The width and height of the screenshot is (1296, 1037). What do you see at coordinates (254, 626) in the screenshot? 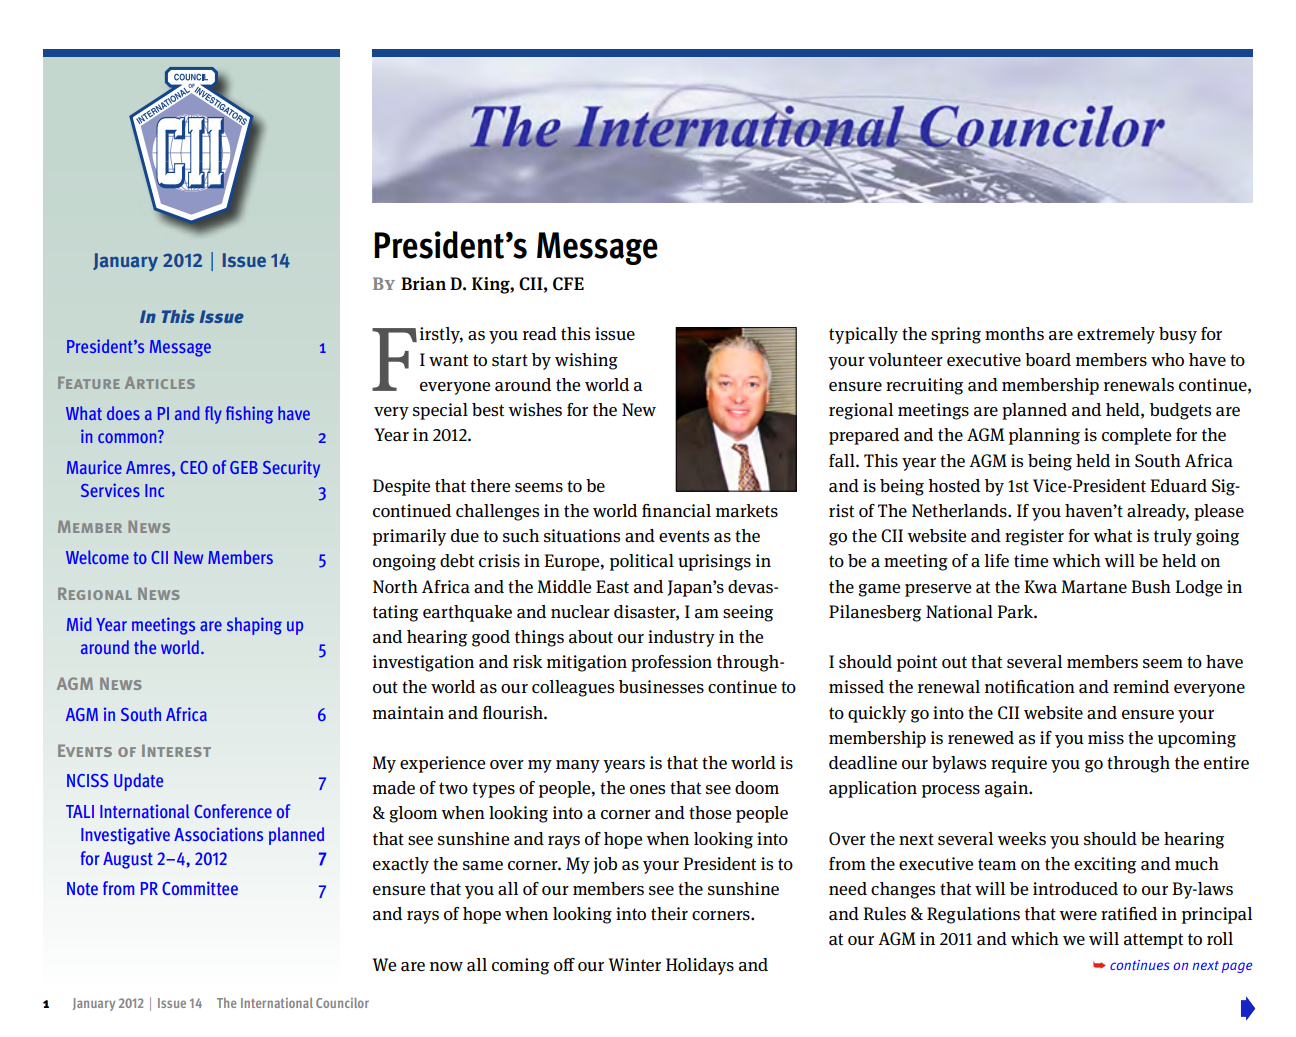
I see `shaping` at bounding box center [254, 626].
